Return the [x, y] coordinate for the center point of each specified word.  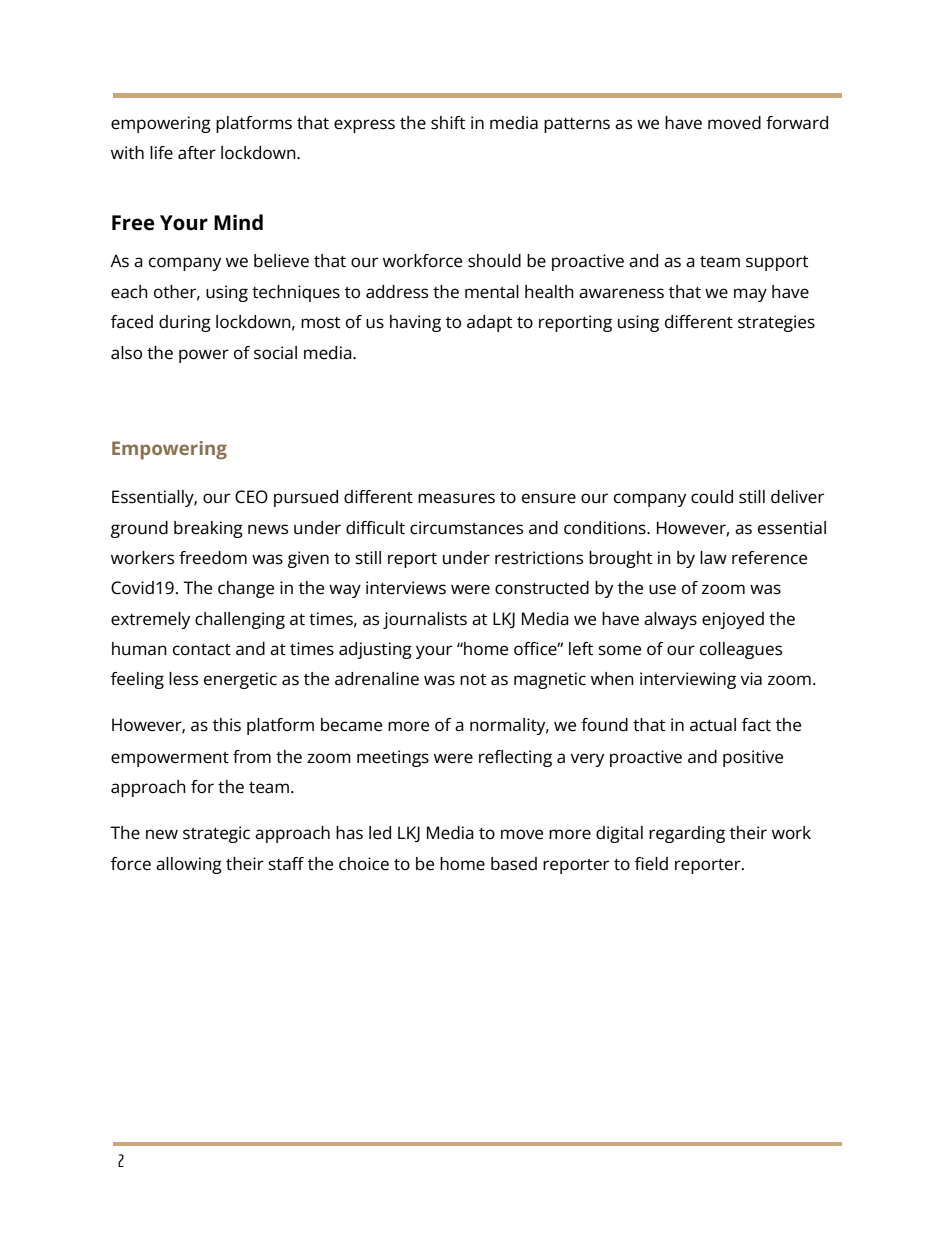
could [712, 497]
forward [797, 123]
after [197, 153]
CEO [251, 497]
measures [456, 498]
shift [448, 123]
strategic [216, 834]
